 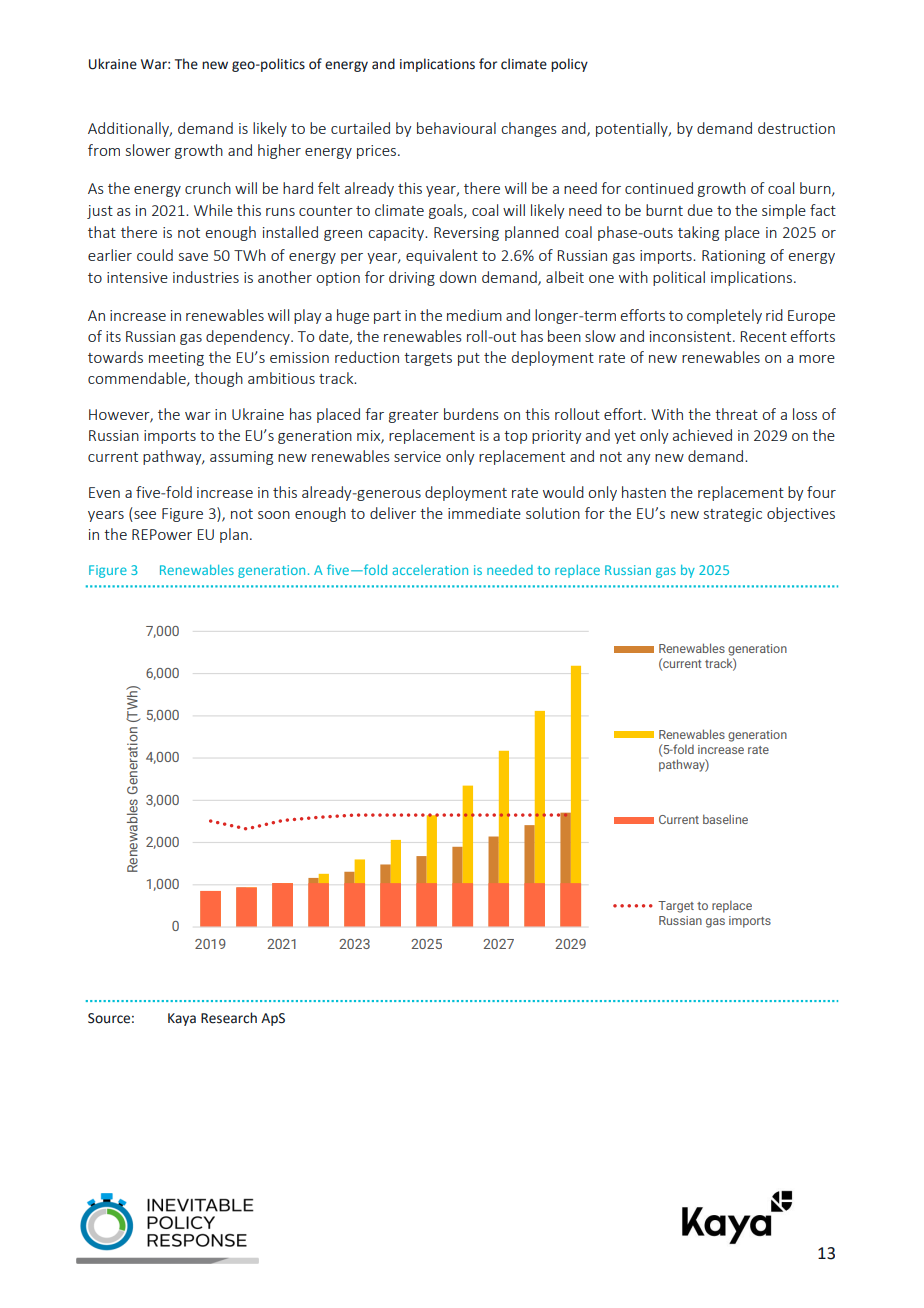 I want to click on though, so click(x=218, y=379).
